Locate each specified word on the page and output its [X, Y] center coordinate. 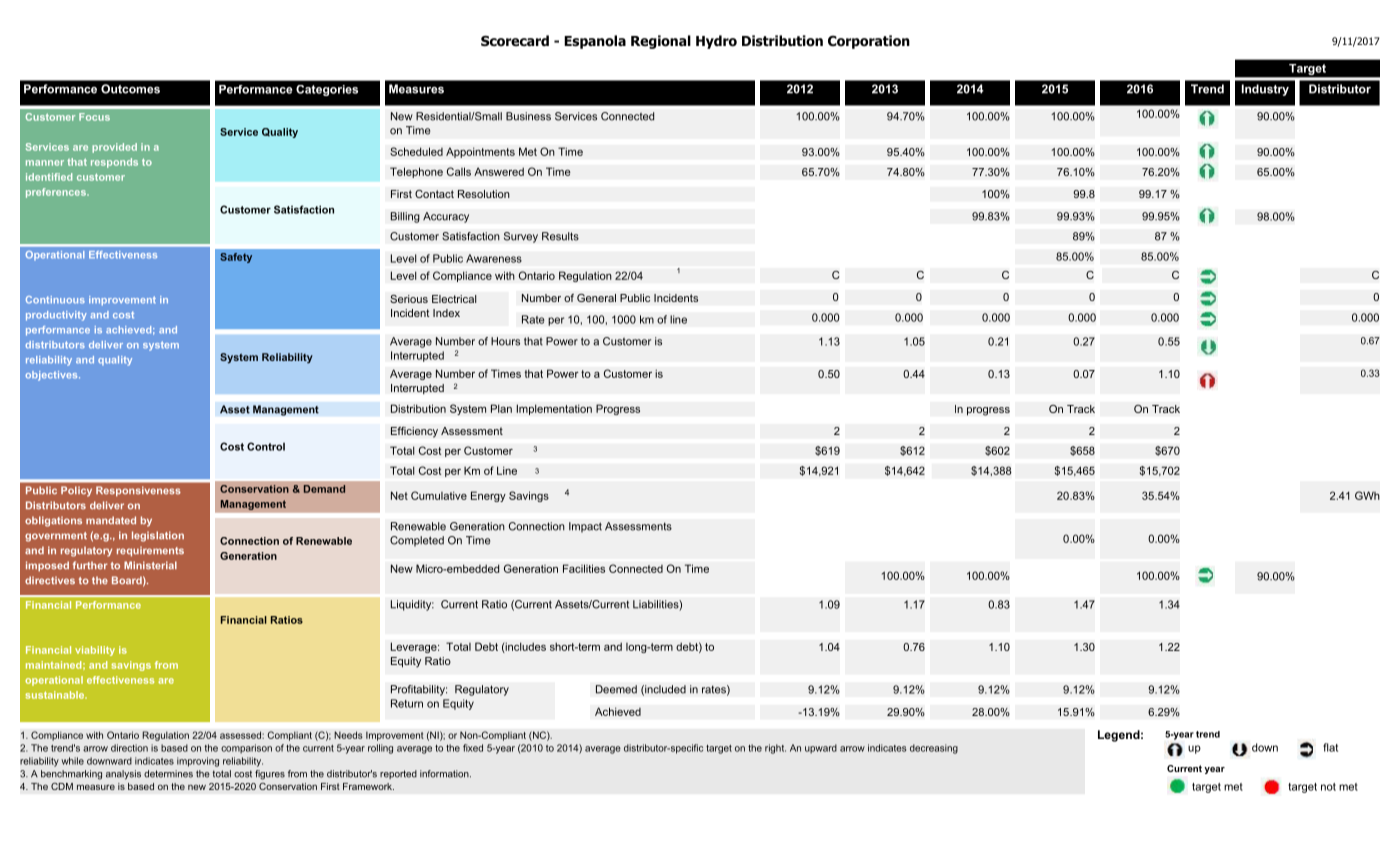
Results [560, 236]
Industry [1265, 90]
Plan [501, 408]
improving [198, 762]
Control [266, 446]
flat [1330, 747]
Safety [236, 258]
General [596, 298]
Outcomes [130, 89]
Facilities [584, 568]
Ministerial [150, 565]
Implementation [554, 409]
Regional [661, 42]
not [1328, 787]
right [775, 749]
